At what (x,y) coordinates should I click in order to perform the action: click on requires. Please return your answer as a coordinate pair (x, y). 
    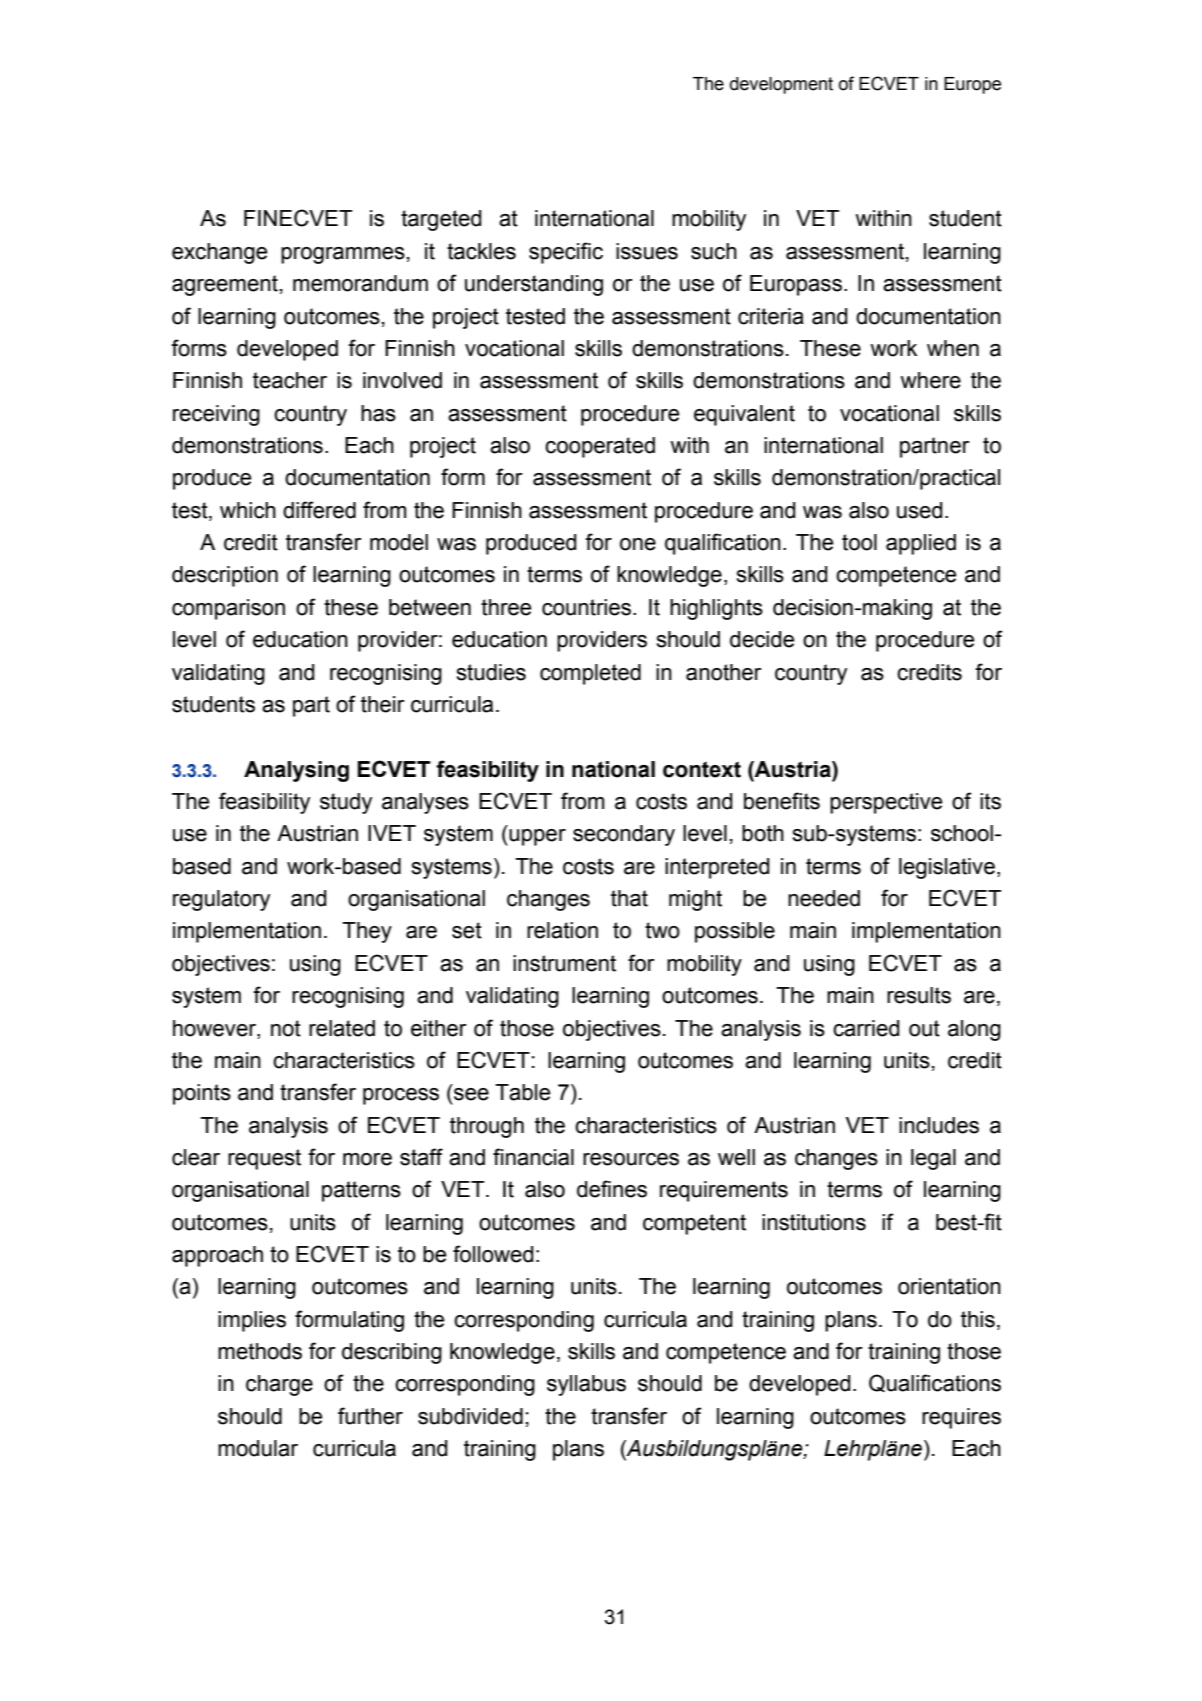
    Looking at the image, I should click on (961, 1418).
